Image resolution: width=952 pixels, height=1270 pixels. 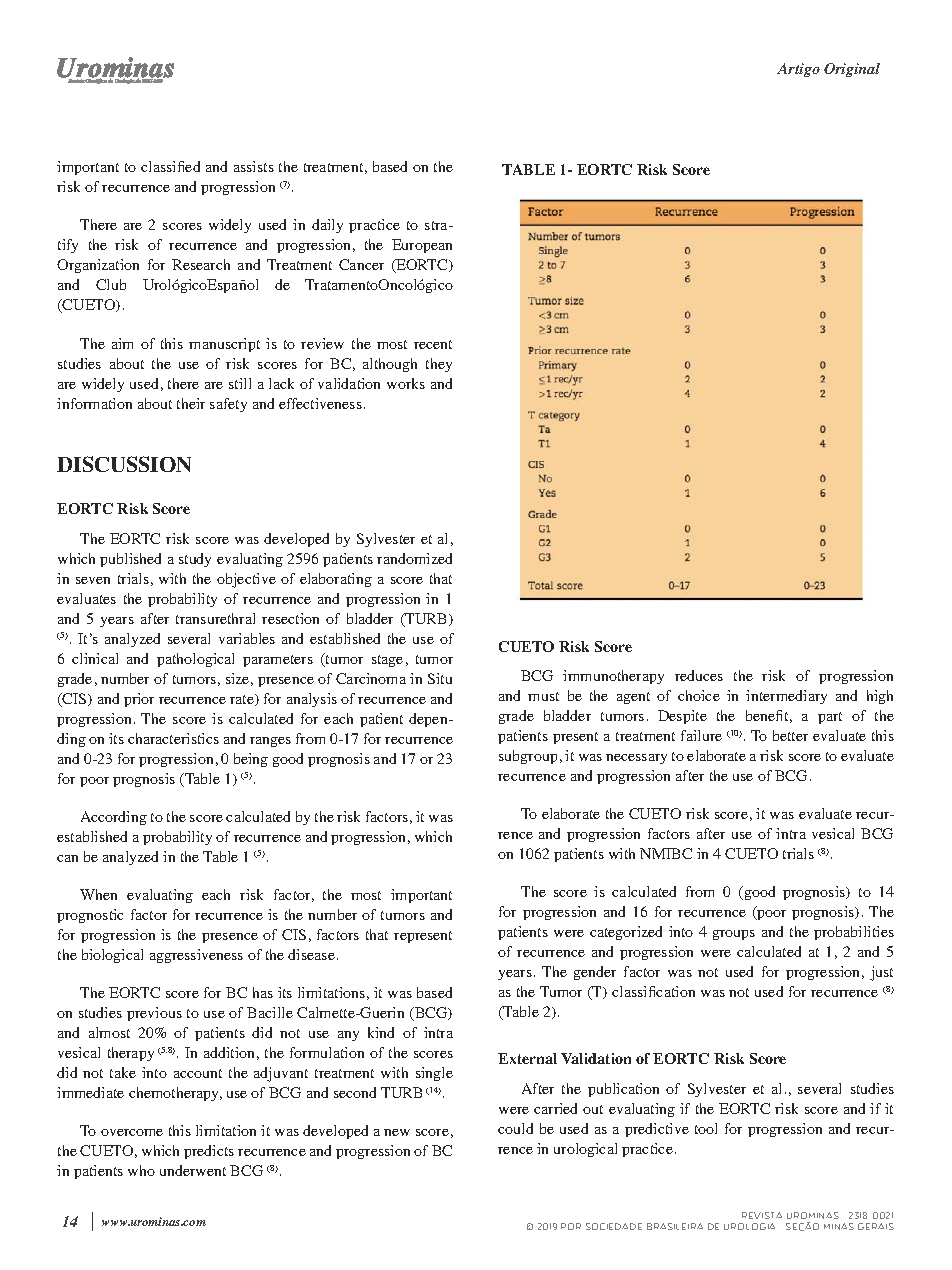 What do you see at coordinates (196, 956) in the screenshot?
I see `aggressiveness` at bounding box center [196, 956].
